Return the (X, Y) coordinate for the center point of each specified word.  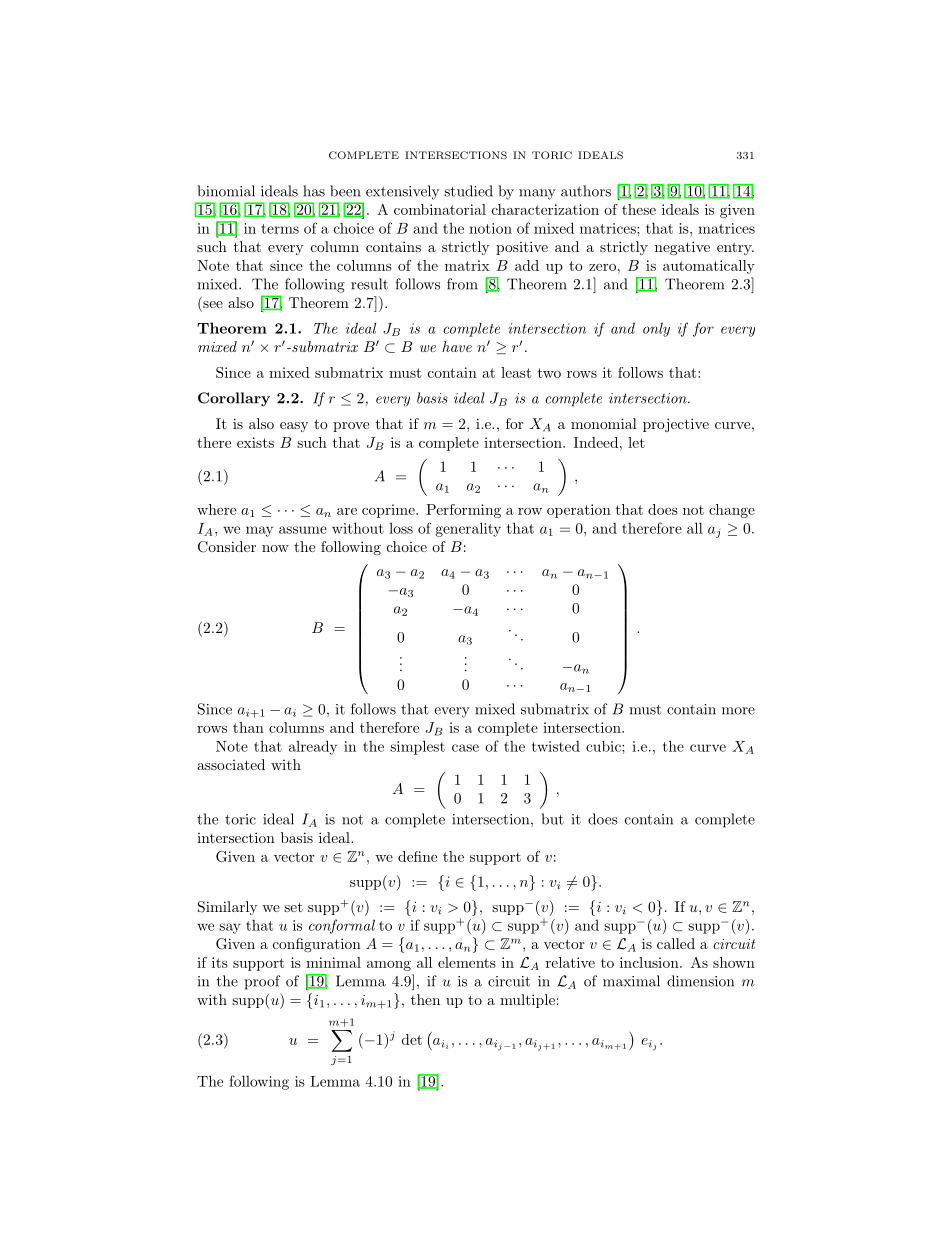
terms (280, 229)
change (732, 511)
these (639, 209)
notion (490, 228)
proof (262, 982)
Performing (463, 511)
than (248, 727)
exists (255, 442)
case (465, 748)
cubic (604, 746)
